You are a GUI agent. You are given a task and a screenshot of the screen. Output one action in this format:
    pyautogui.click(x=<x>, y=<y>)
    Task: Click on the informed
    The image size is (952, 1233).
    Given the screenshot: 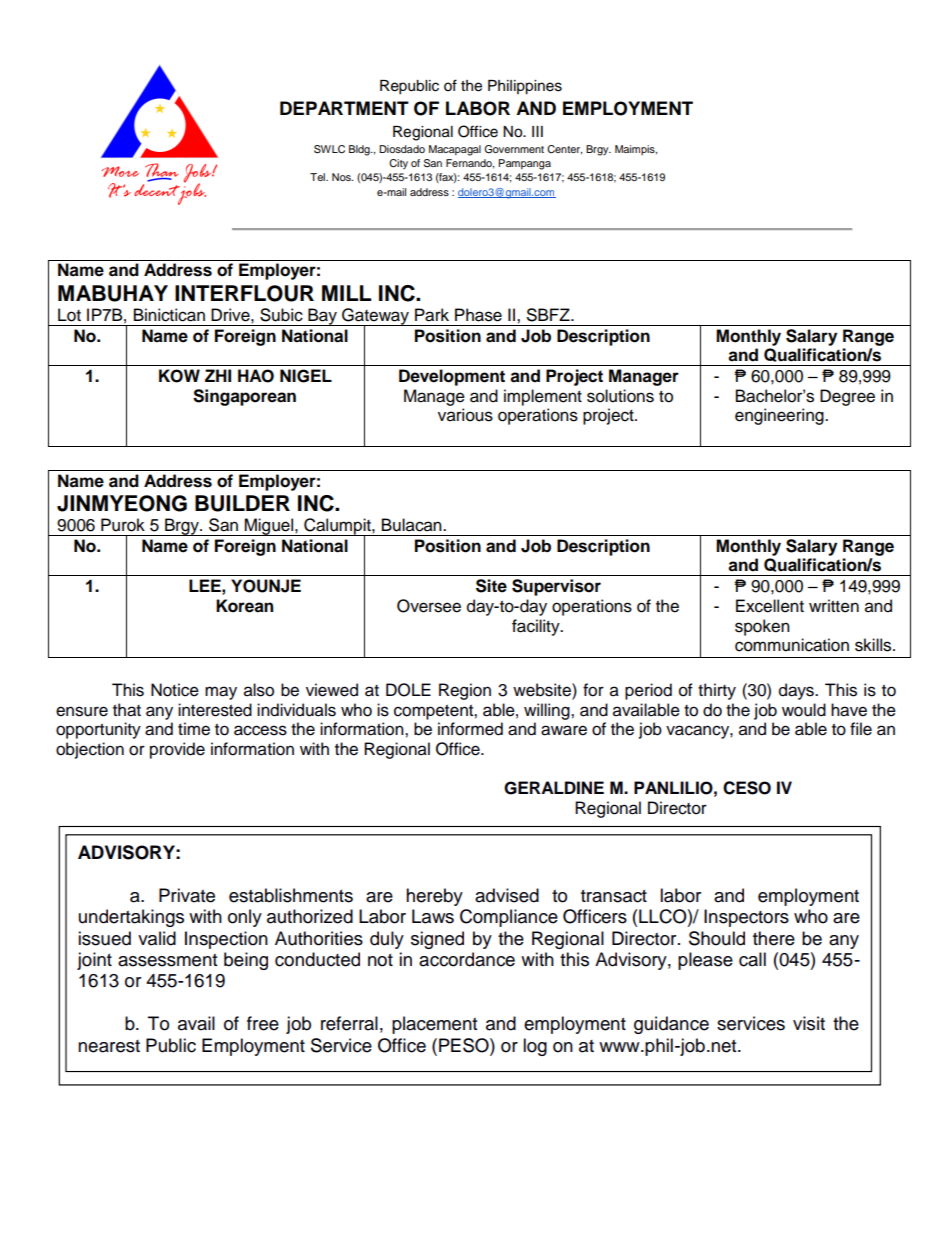 What is the action you would take?
    pyautogui.click(x=470, y=729)
